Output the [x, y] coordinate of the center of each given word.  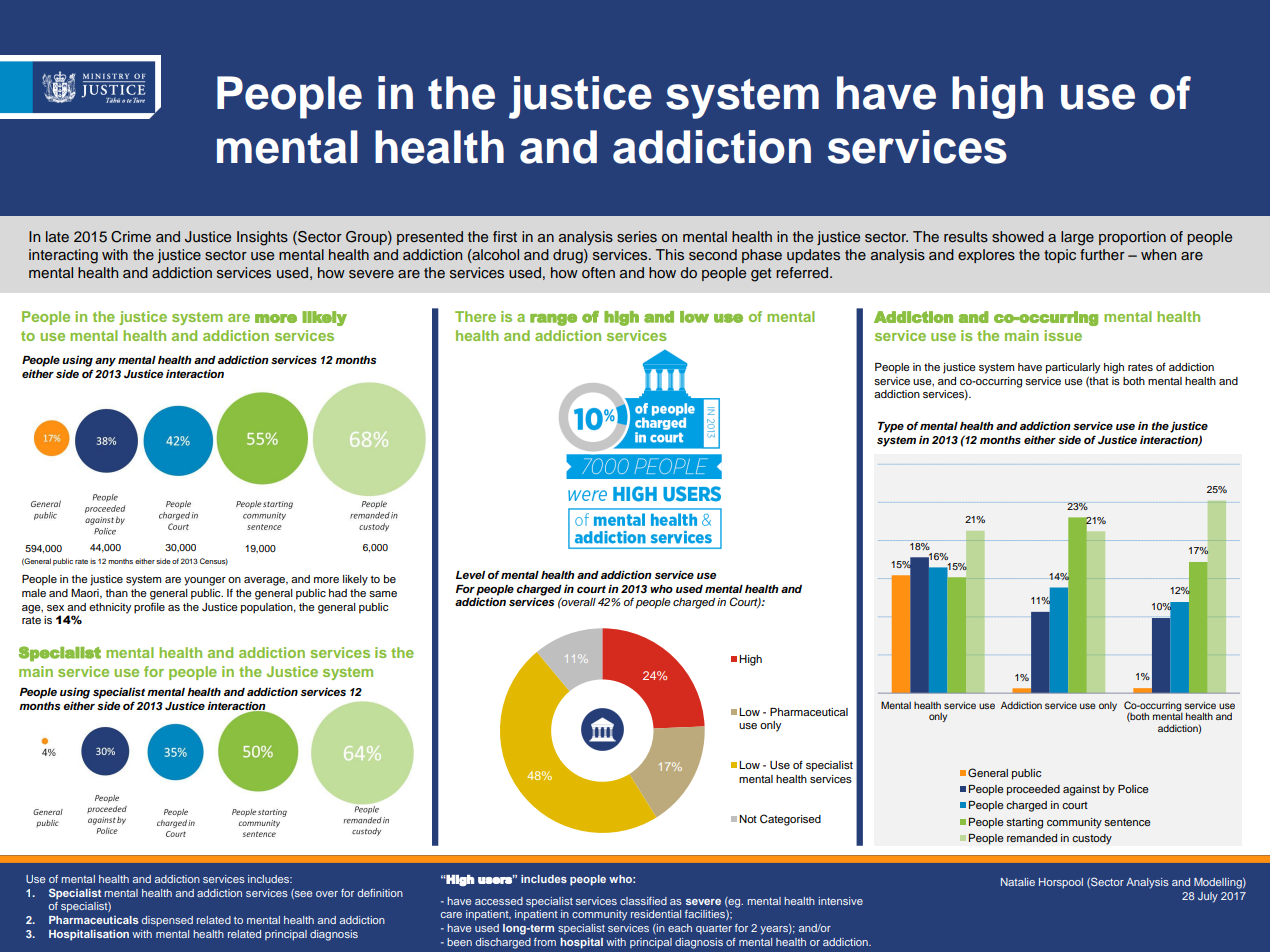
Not [748, 819]
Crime [131, 237]
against [1081, 790]
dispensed [167, 921]
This [670, 254]
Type [891, 427]
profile [149, 608]
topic [1060, 256]
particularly [1073, 368]
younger [205, 581]
